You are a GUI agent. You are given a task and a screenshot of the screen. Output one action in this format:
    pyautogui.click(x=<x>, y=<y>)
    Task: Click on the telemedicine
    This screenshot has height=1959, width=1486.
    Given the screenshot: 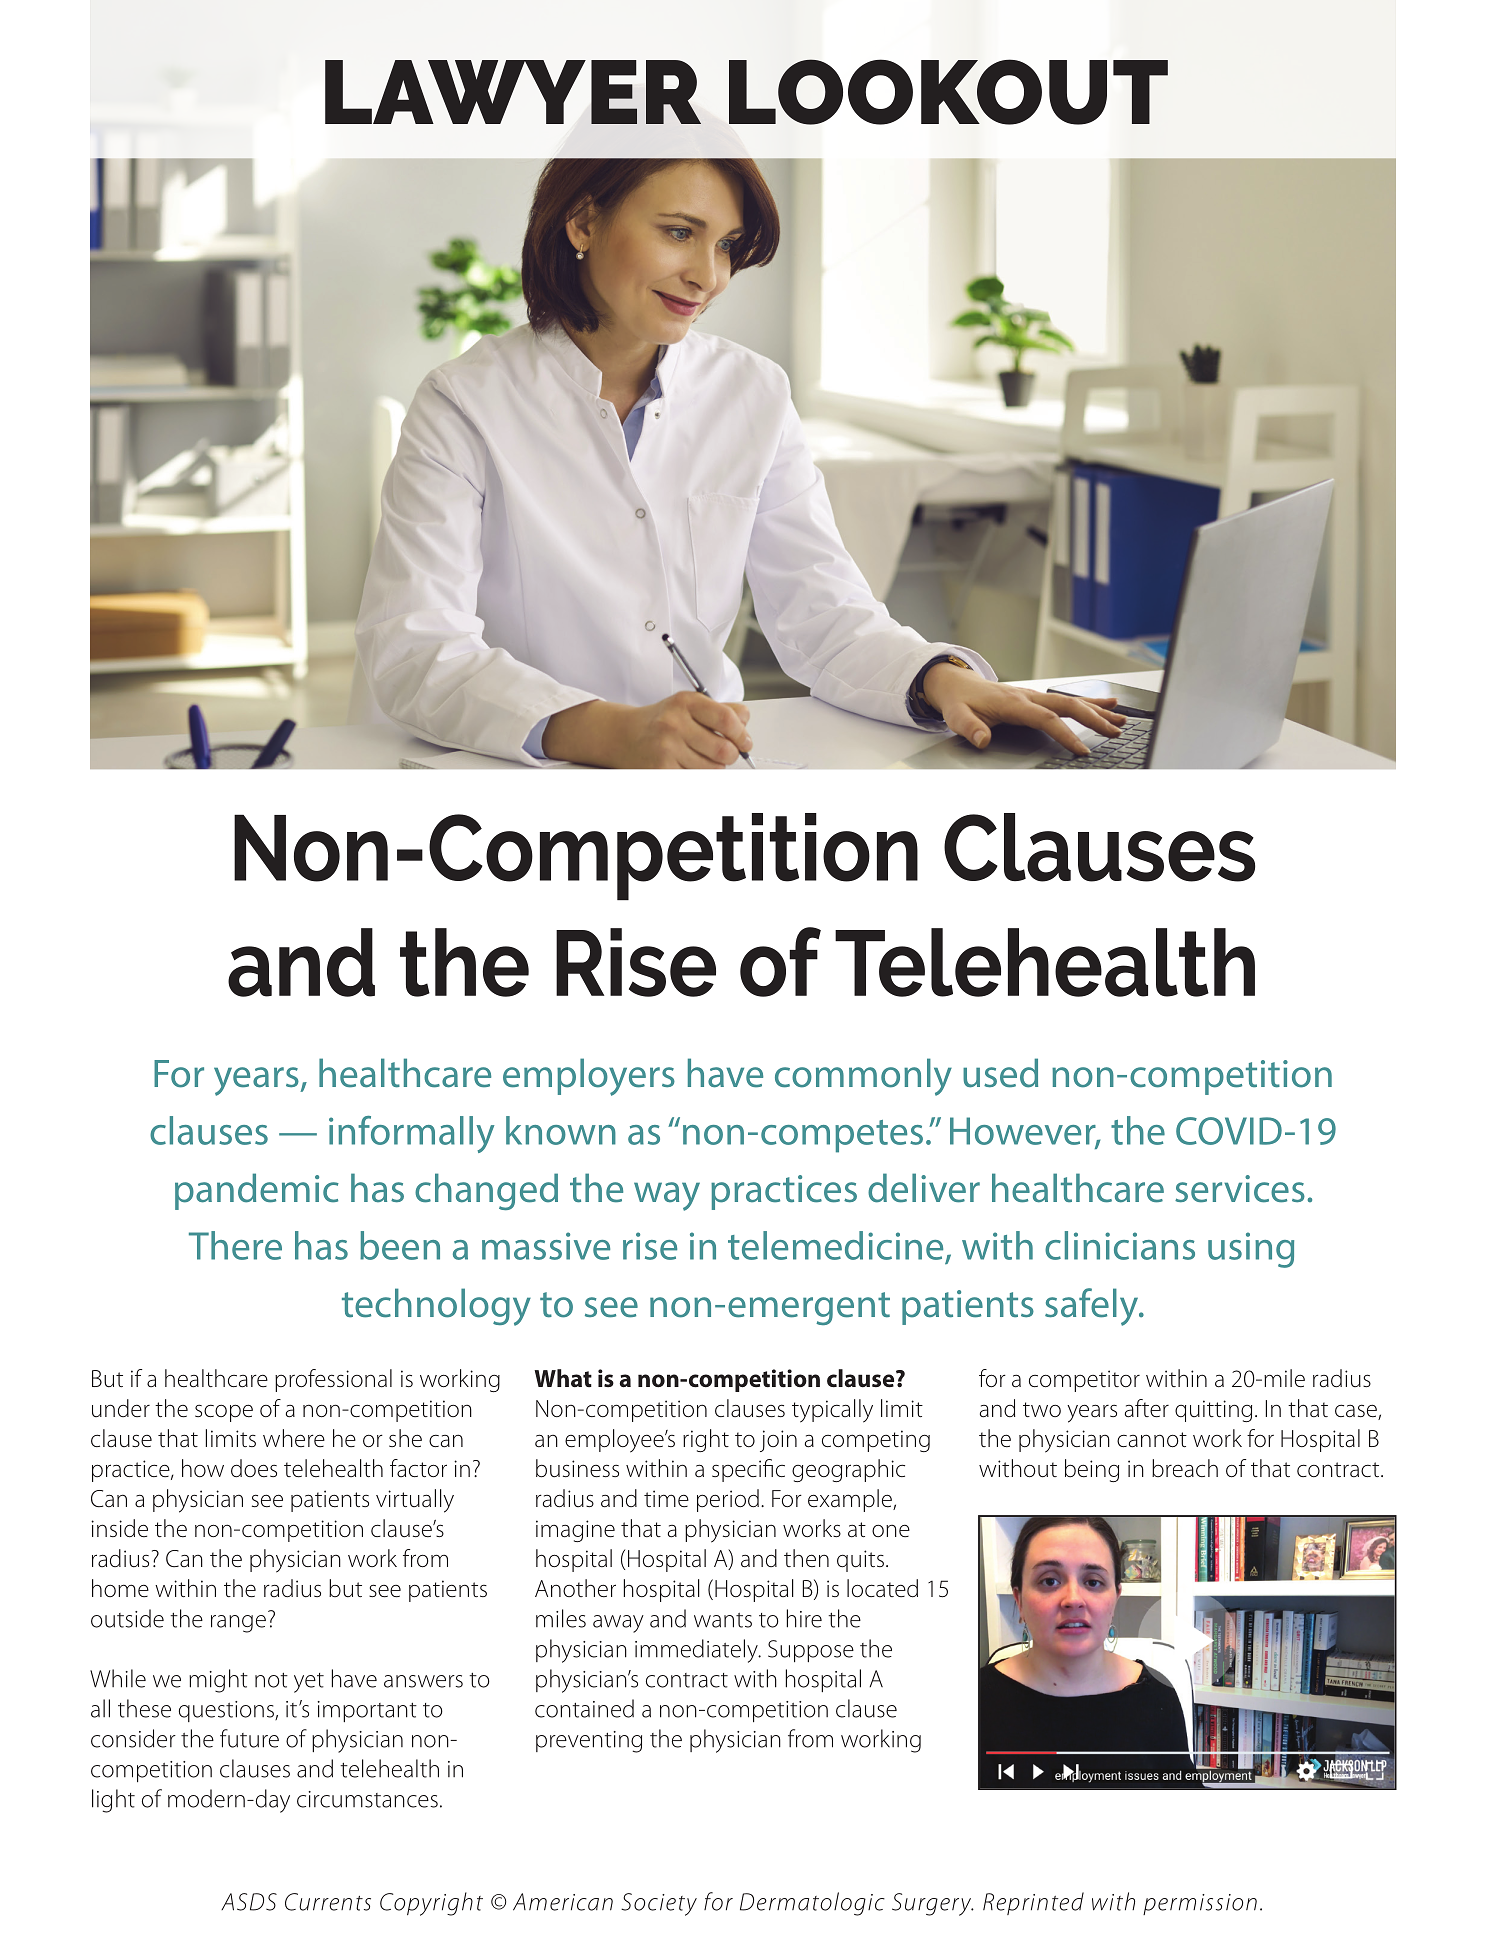 What is the action you would take?
    pyautogui.click(x=835, y=1245)
